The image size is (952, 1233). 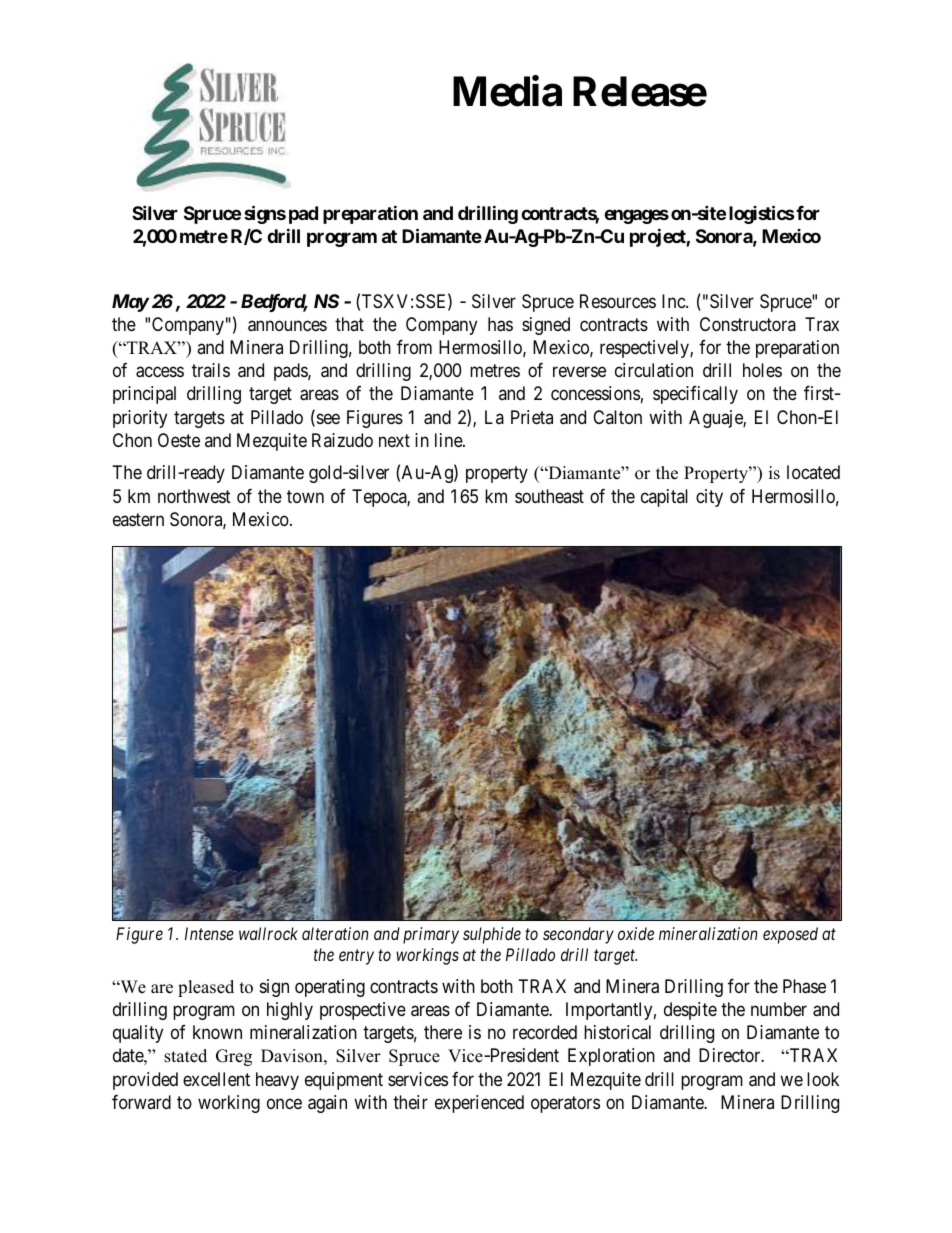 I want to click on Media, so click(x=507, y=91).
